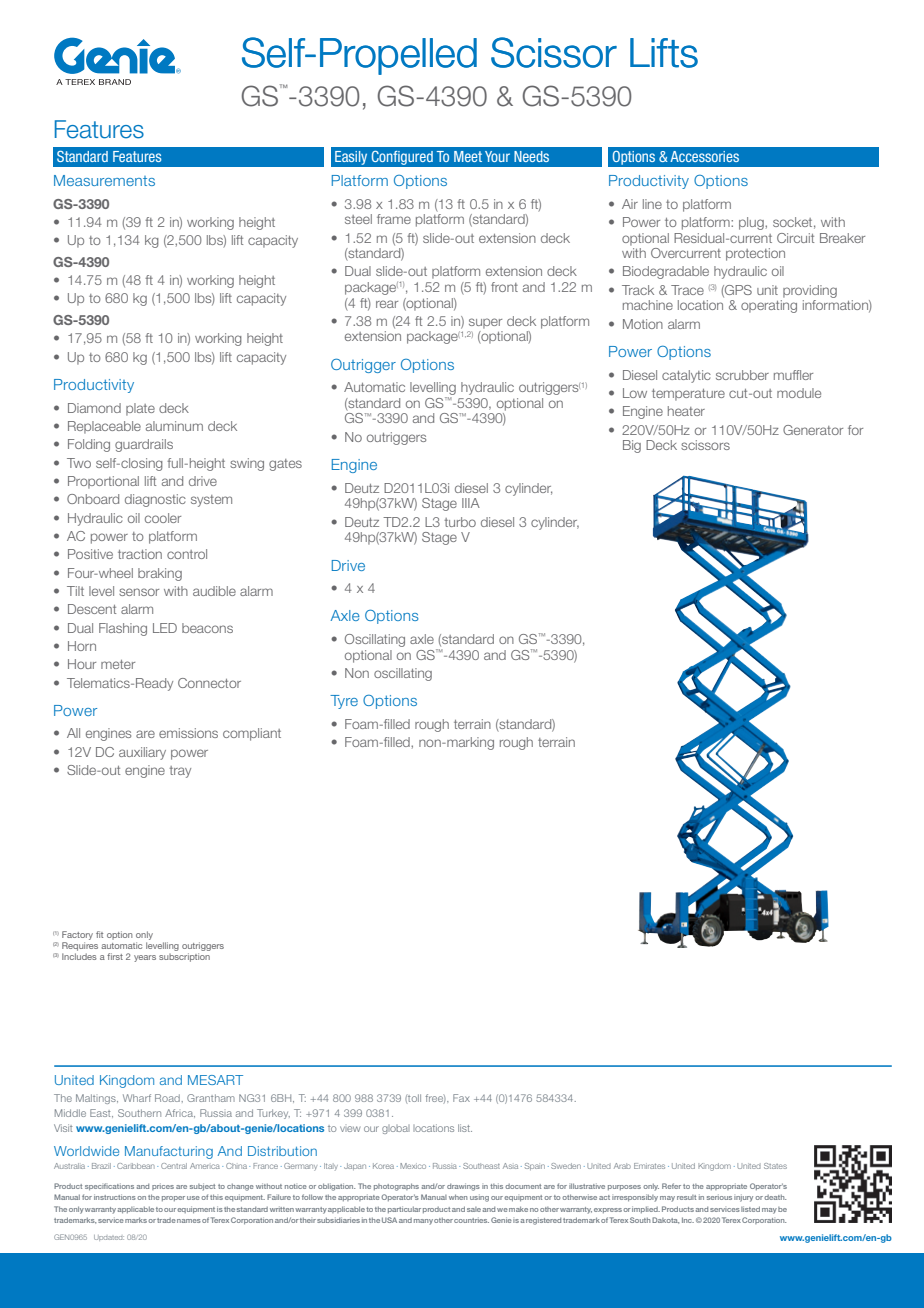 This screenshot has width=924, height=1308. Describe the element at coordinates (173, 1198) in the screenshot. I see `proper` at that location.
